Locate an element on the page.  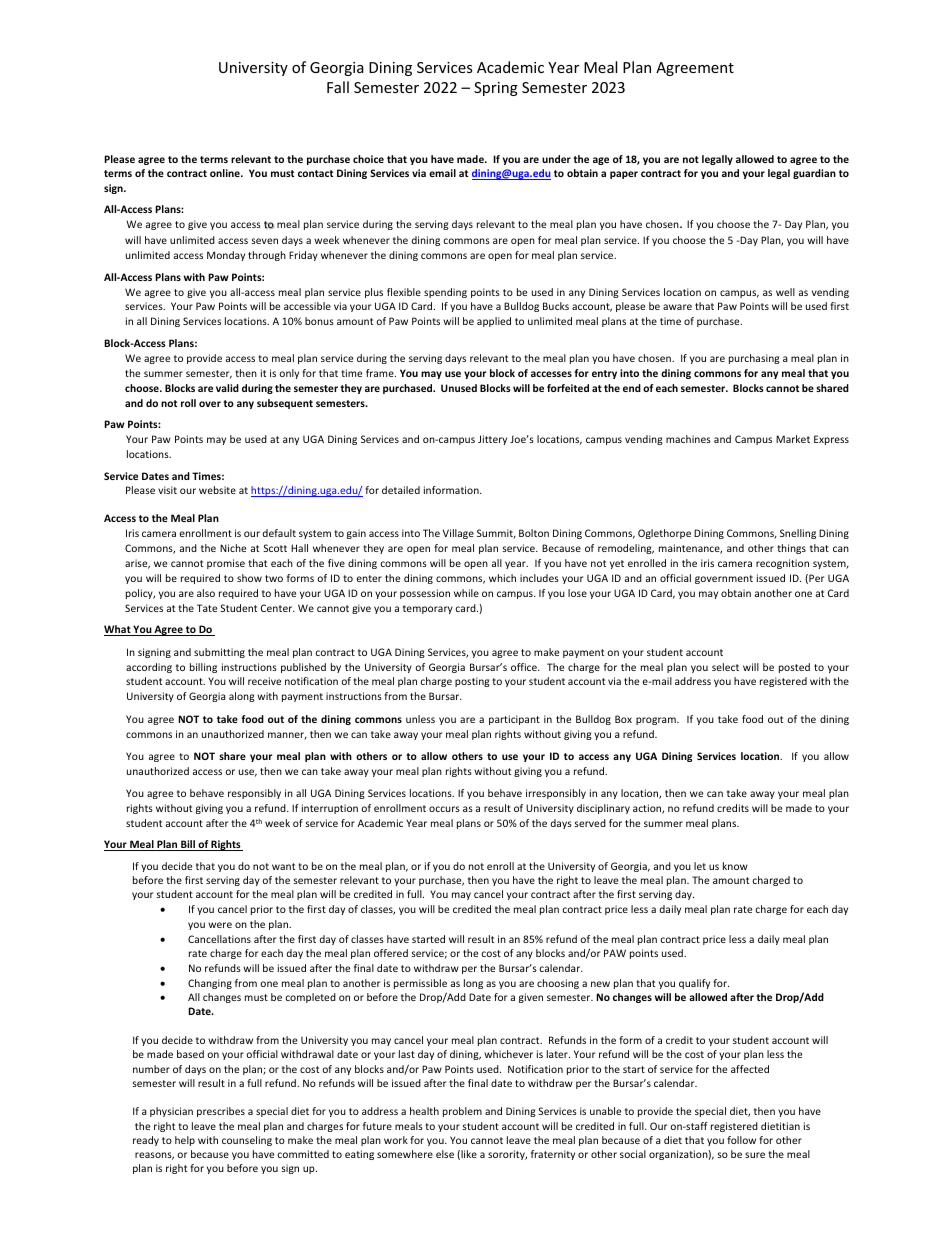
prescribes is located at coordinates (221, 1112).
